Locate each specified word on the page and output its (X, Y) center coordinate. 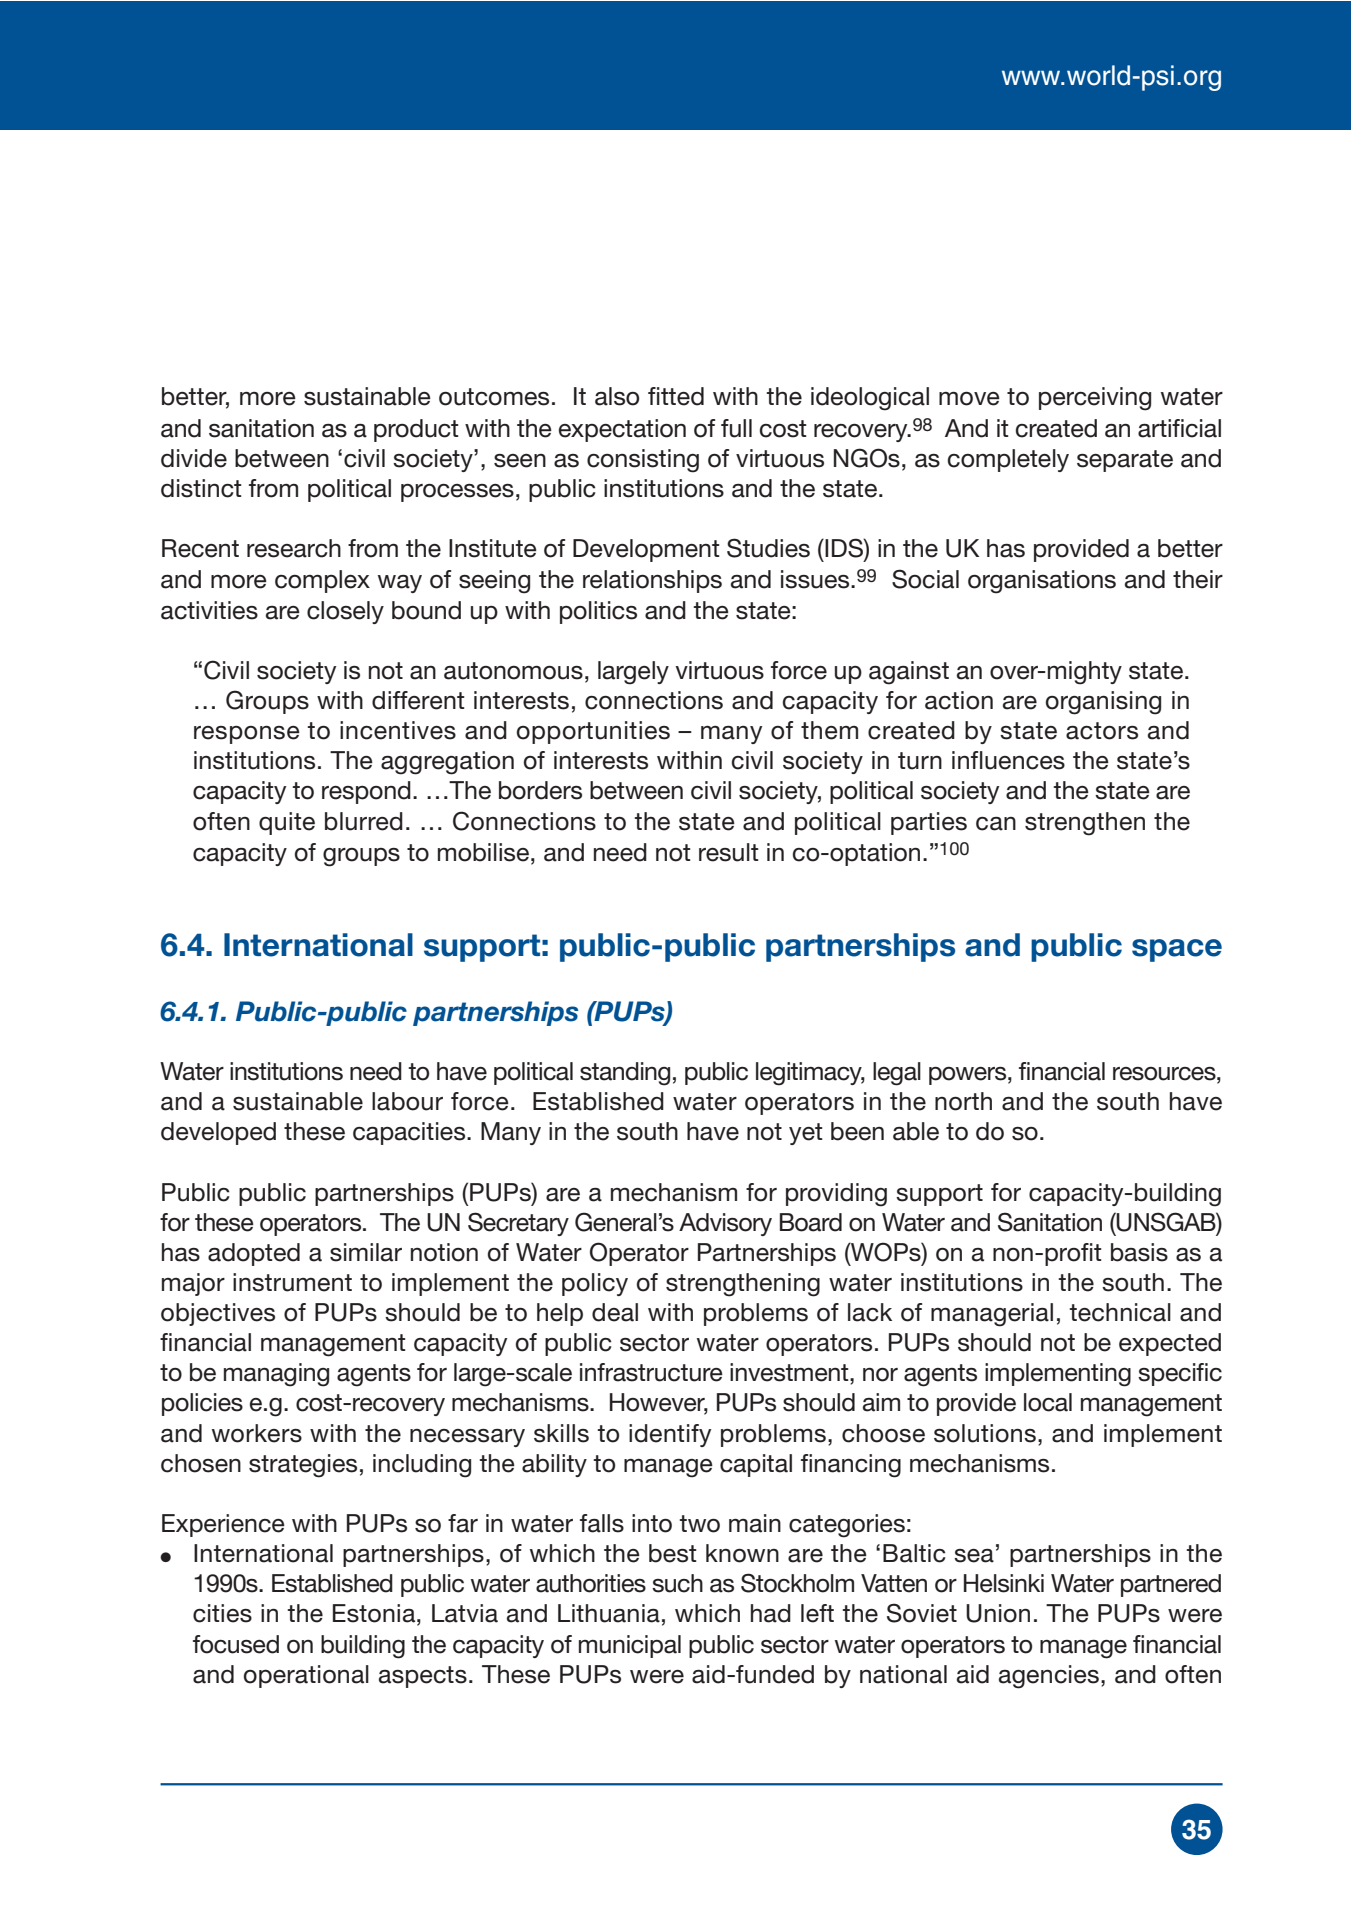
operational (306, 1676)
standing (625, 1074)
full (736, 428)
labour (407, 1101)
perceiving (1095, 399)
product (416, 430)
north (963, 1101)
